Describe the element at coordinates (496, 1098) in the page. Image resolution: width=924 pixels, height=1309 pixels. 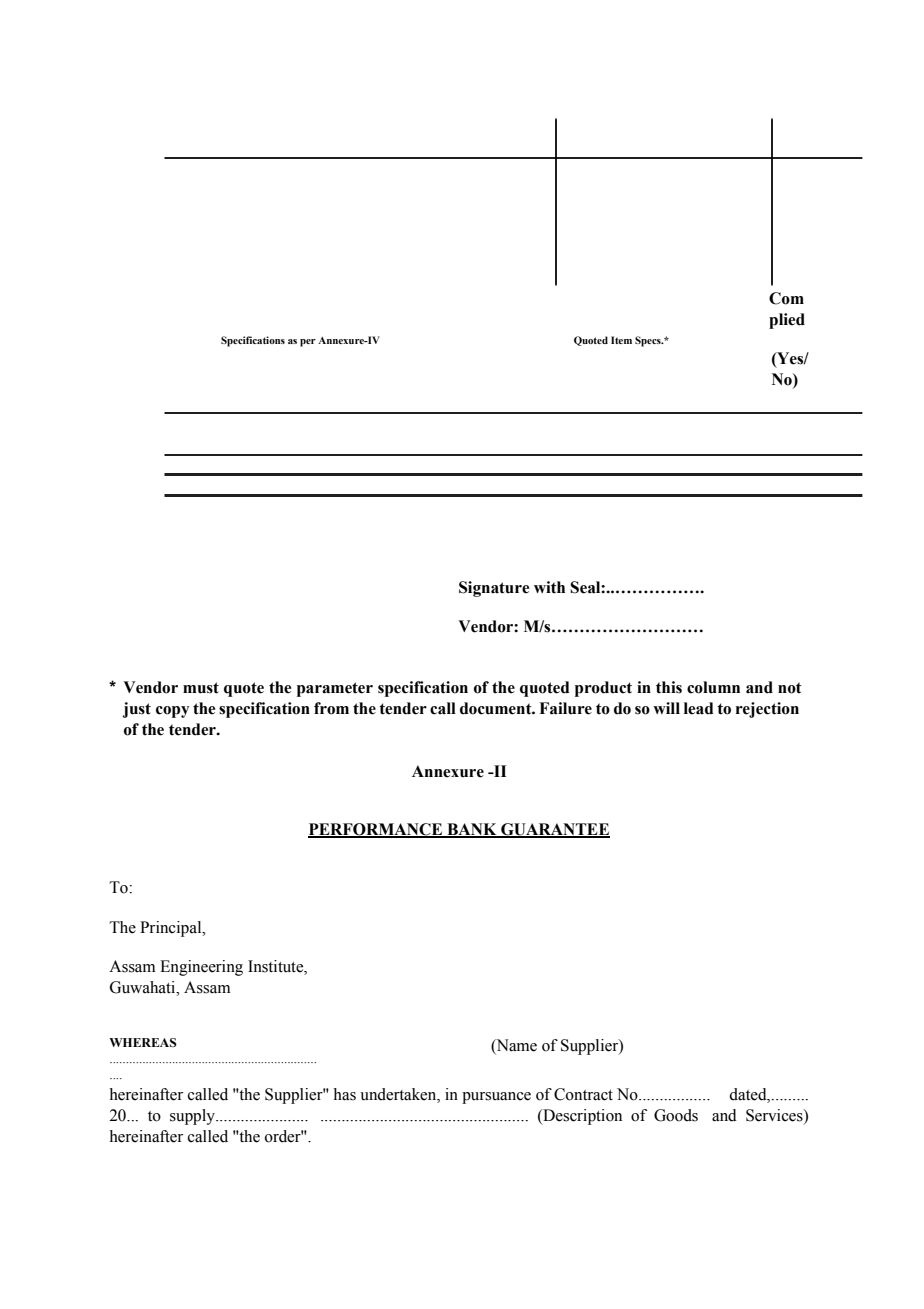
I see `pursuance` at that location.
